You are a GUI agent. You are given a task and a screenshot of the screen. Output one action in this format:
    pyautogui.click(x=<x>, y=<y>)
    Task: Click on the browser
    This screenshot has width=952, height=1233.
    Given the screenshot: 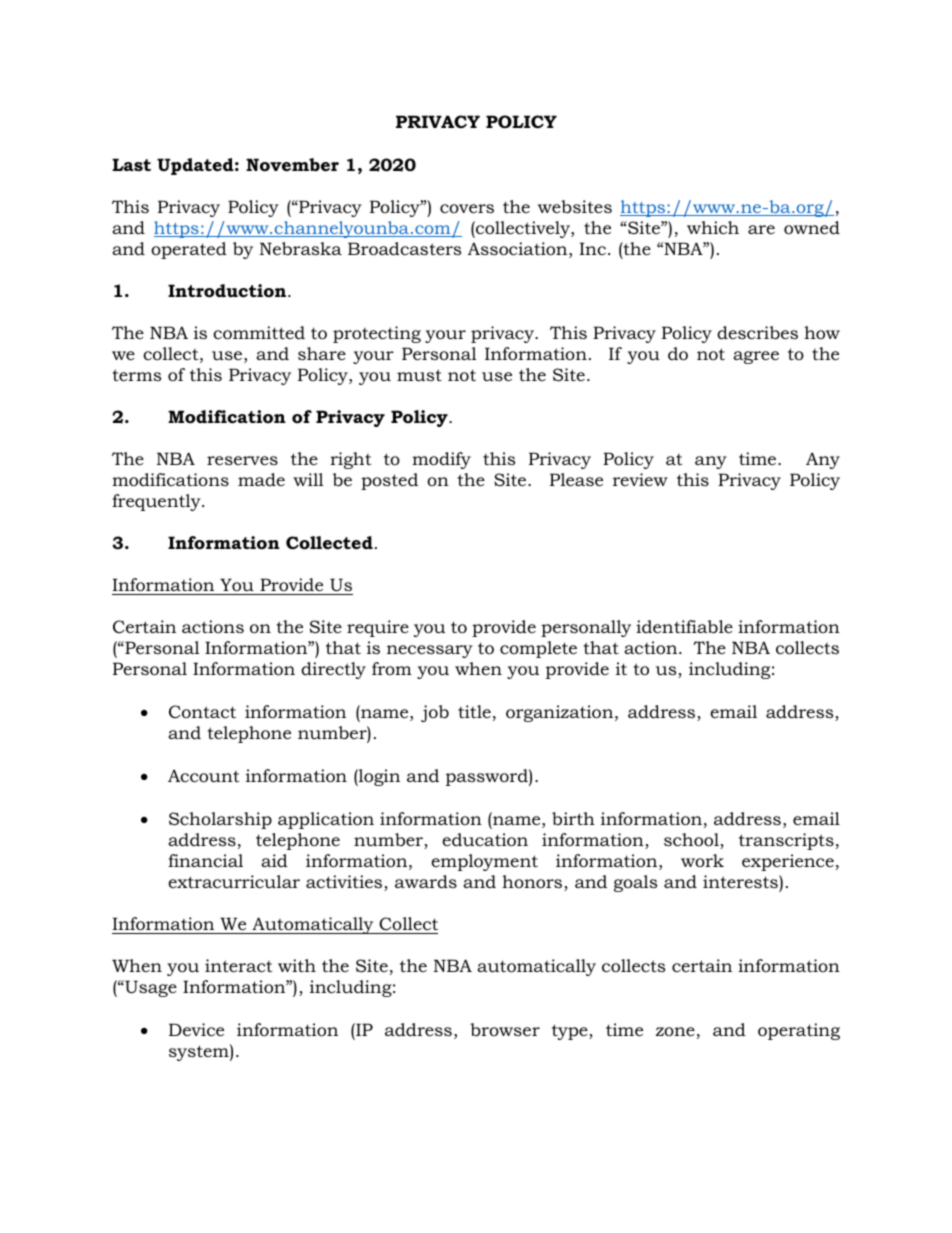 What is the action you would take?
    pyautogui.click(x=505, y=1030)
